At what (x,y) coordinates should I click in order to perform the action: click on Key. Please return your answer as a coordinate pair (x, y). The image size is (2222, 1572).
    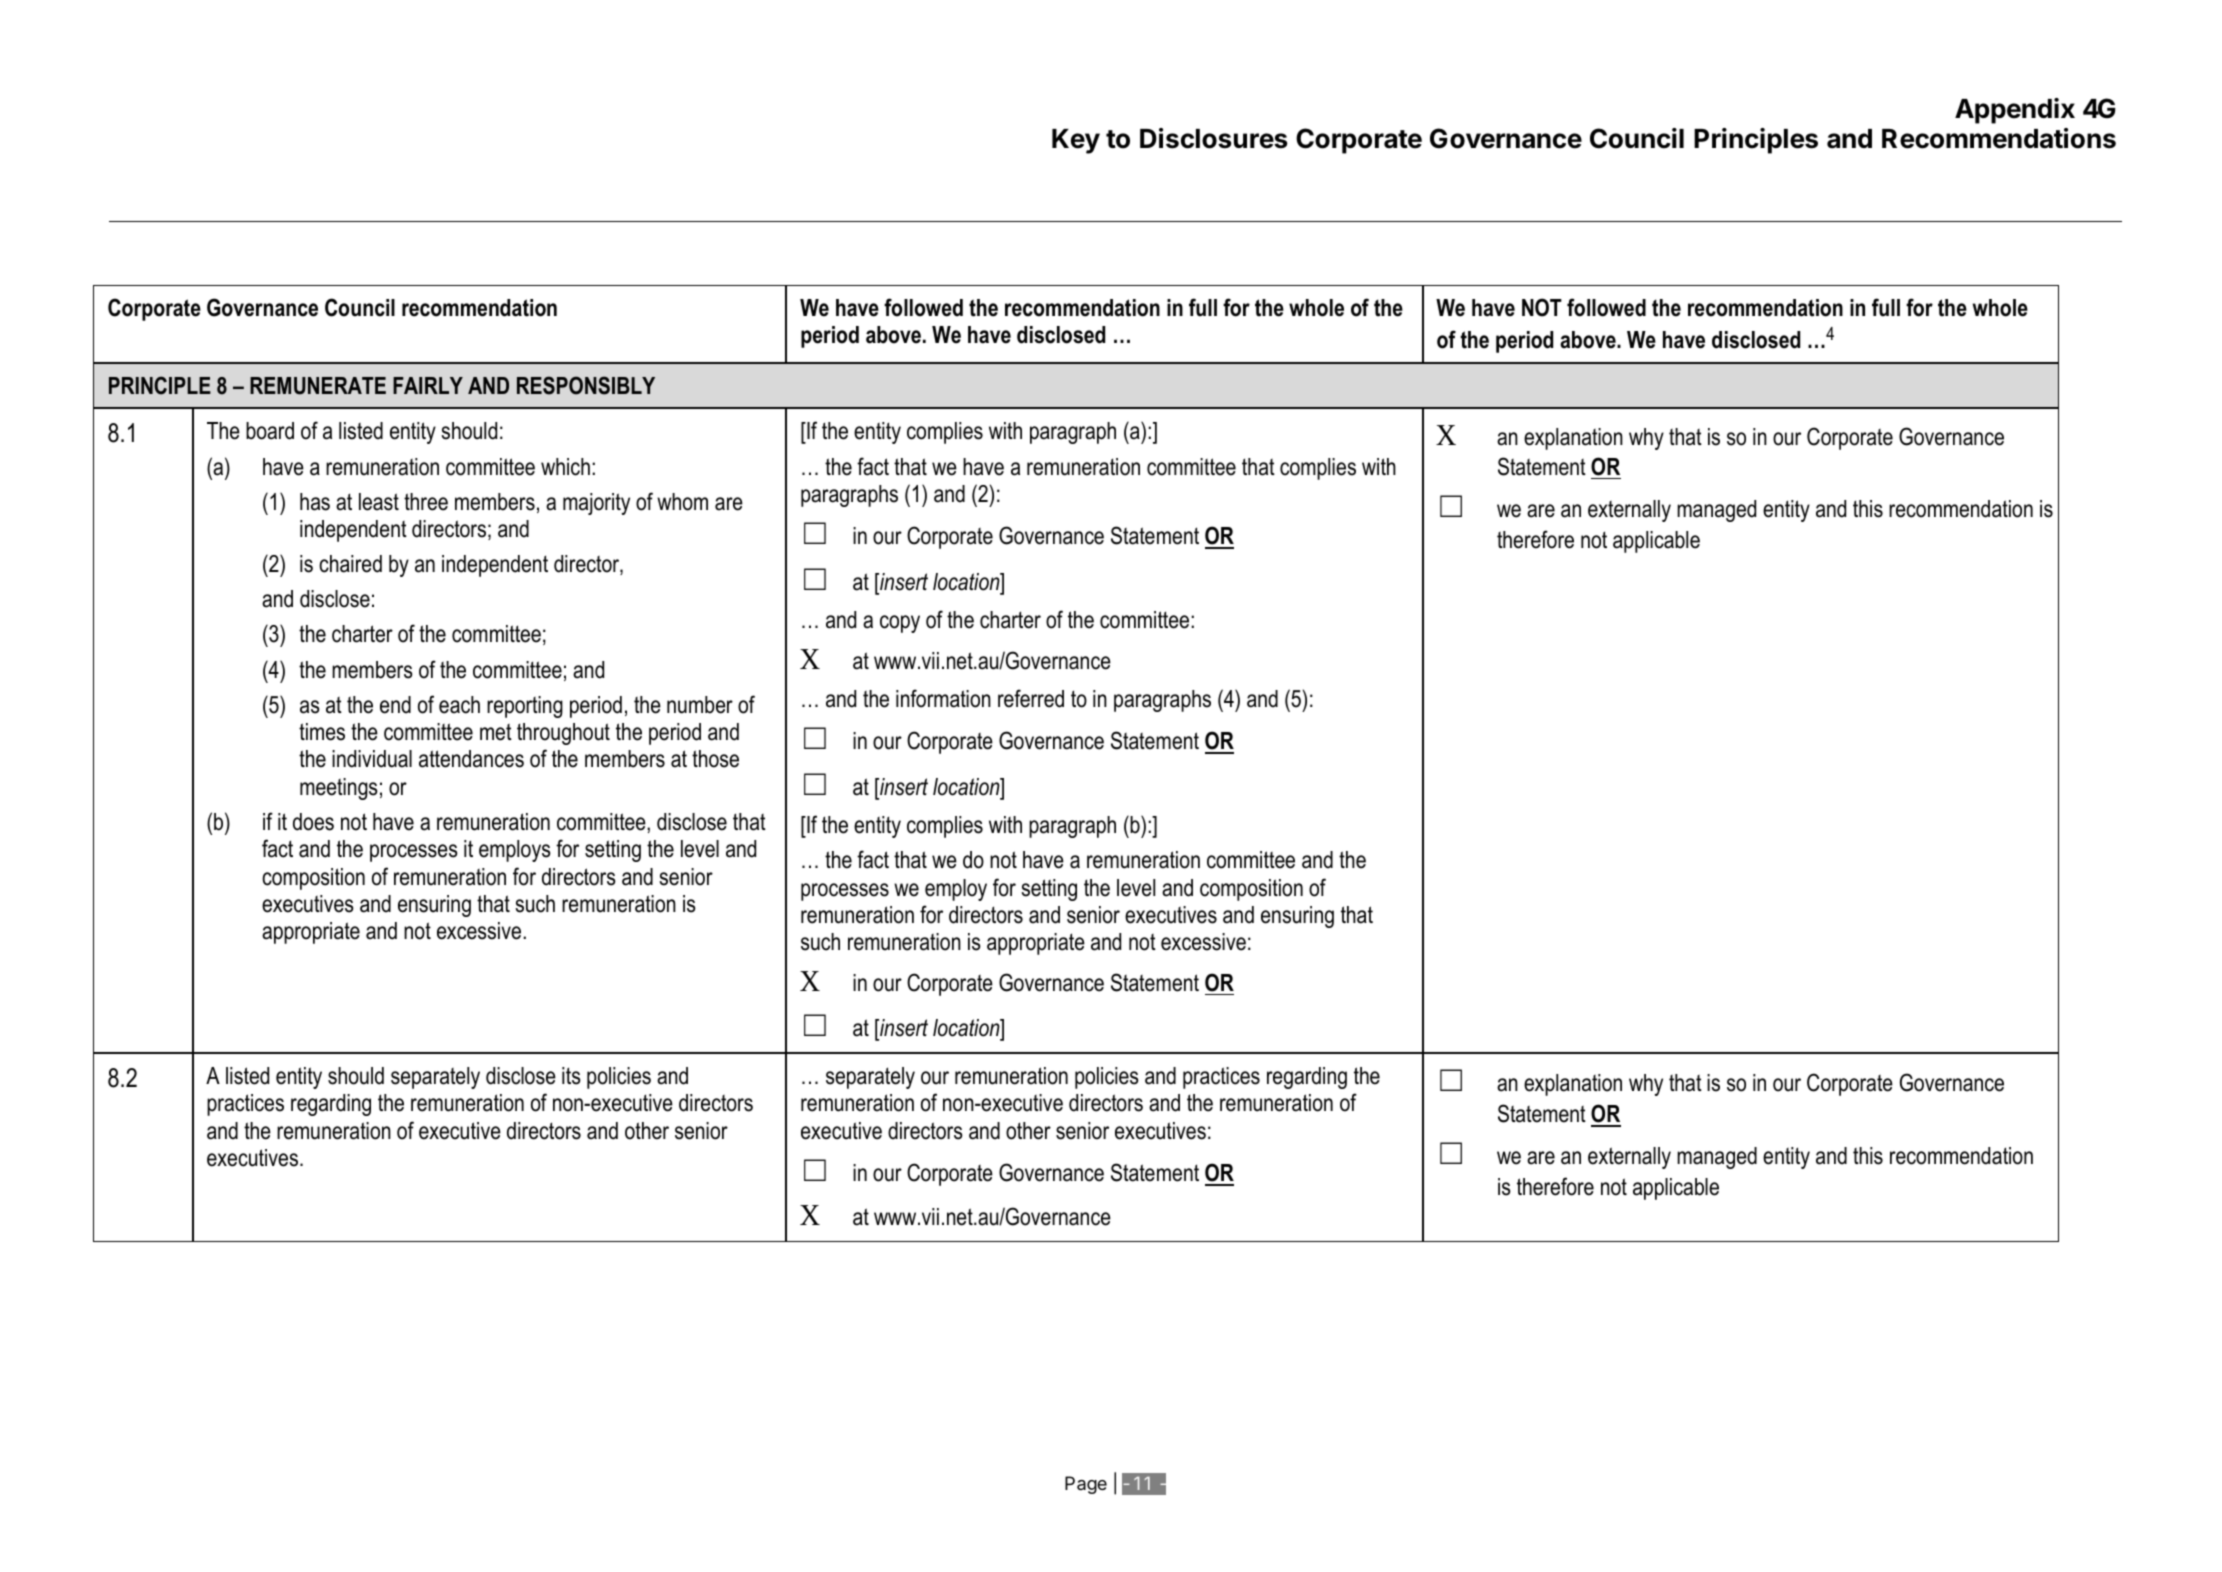
    Looking at the image, I should click on (1076, 141).
